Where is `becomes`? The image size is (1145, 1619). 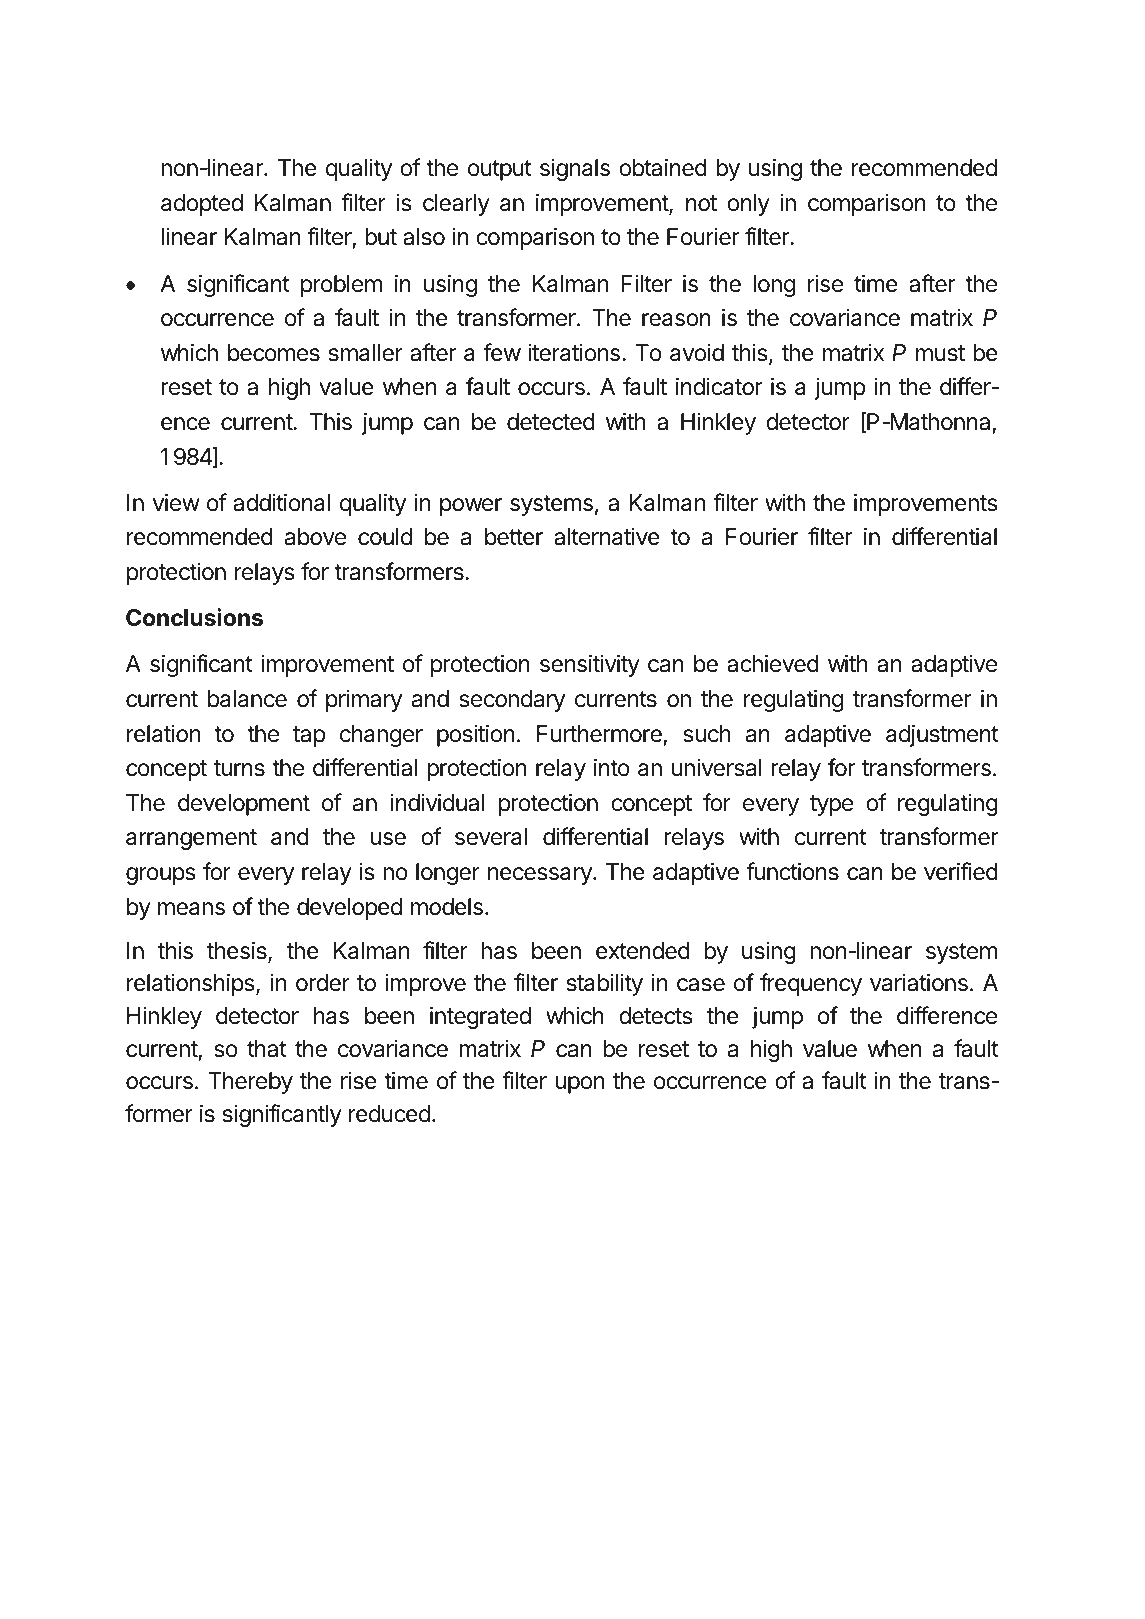
becomes is located at coordinates (274, 353).
